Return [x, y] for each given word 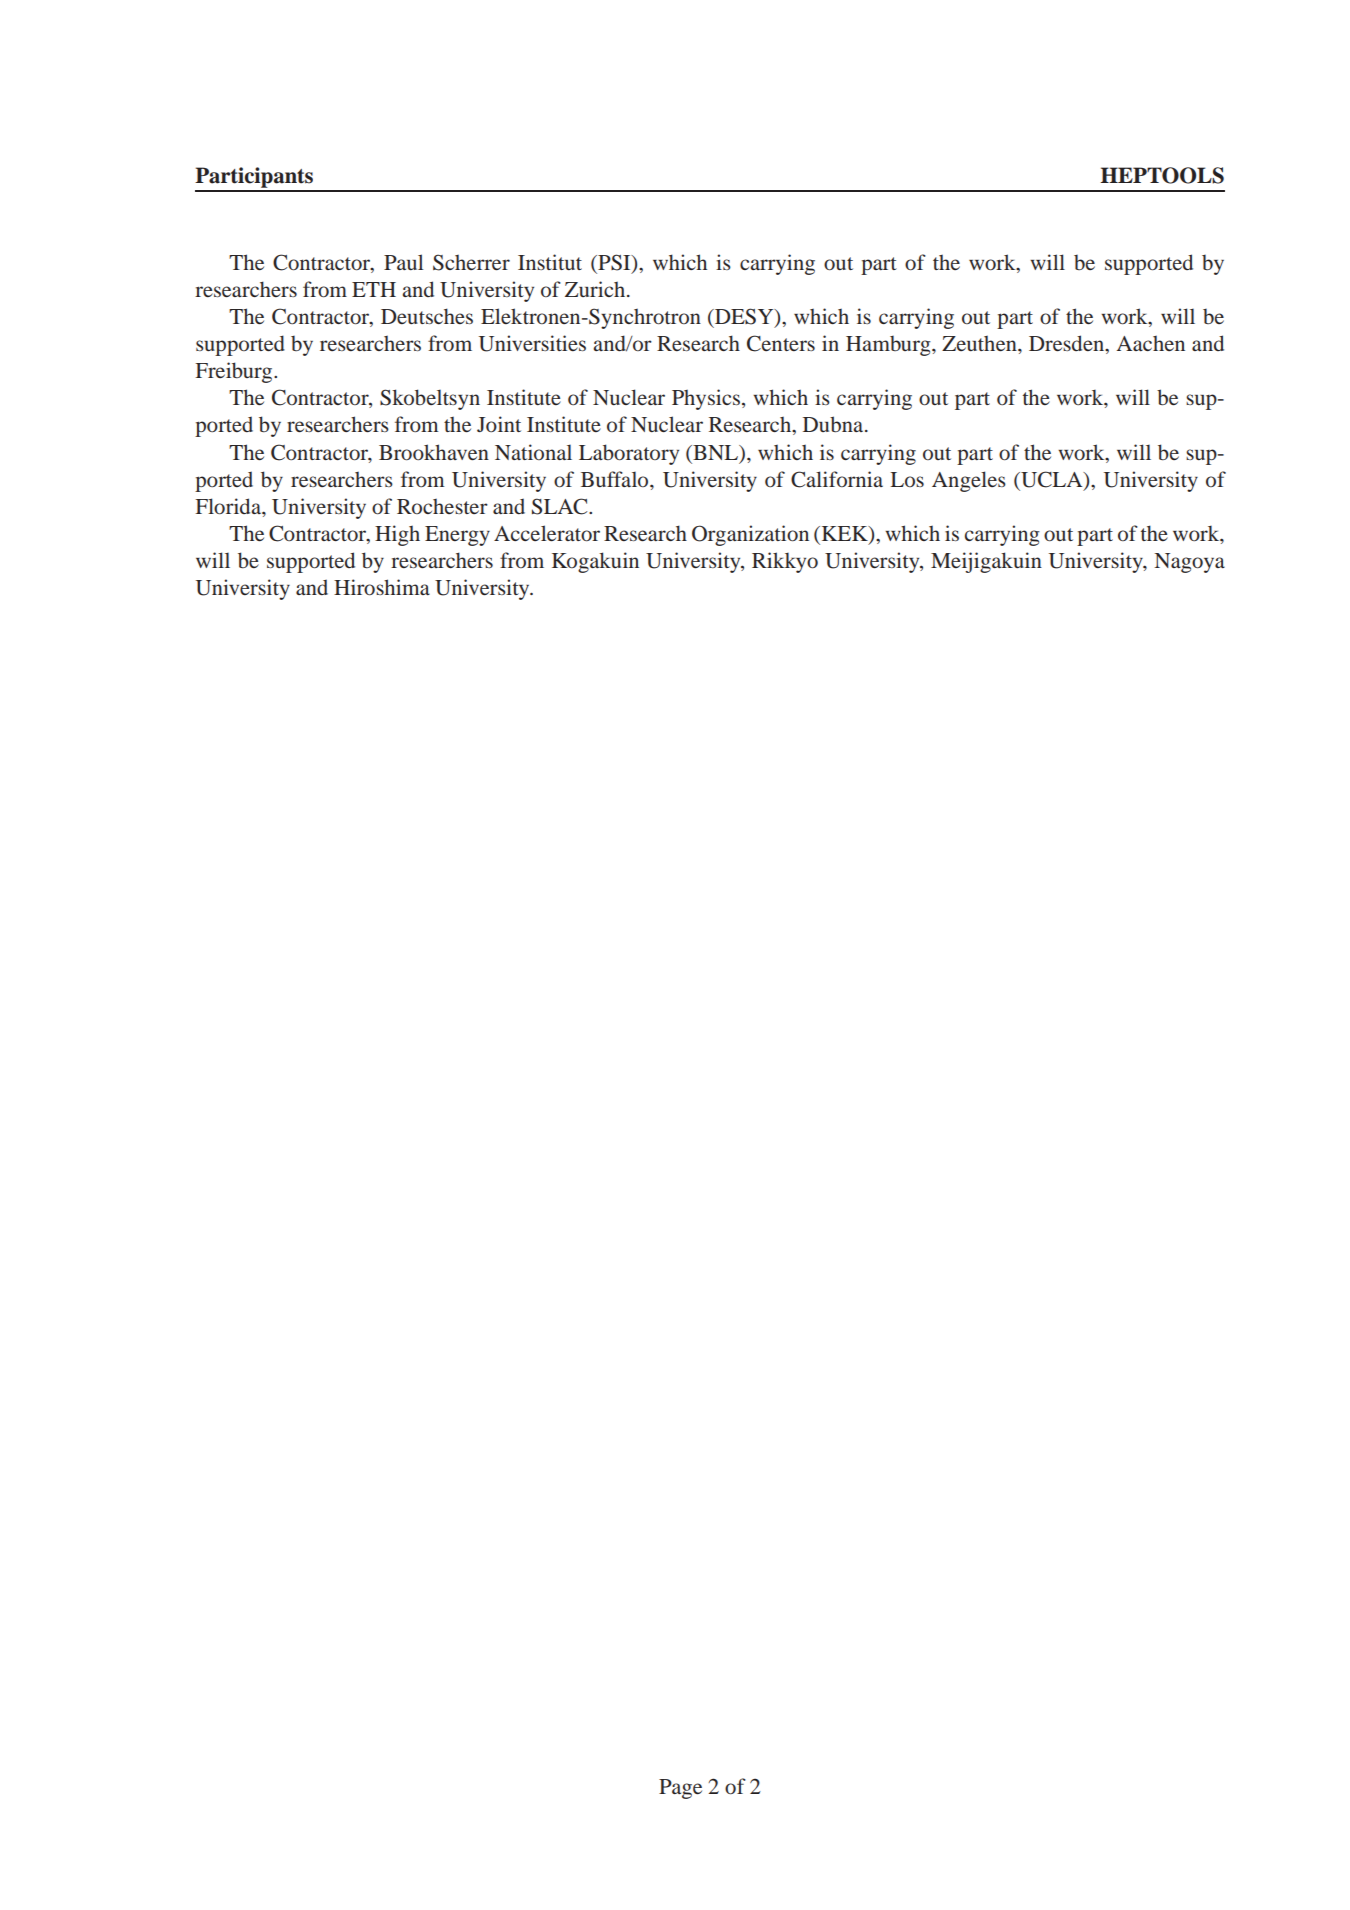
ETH [374, 289]
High [397, 535]
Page [680, 1789]
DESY [744, 317]
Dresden [1068, 344]
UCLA [1052, 479]
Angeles [969, 481]
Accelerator [547, 533]
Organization [750, 535]
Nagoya [1189, 563]
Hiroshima [382, 587]
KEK [844, 533]
